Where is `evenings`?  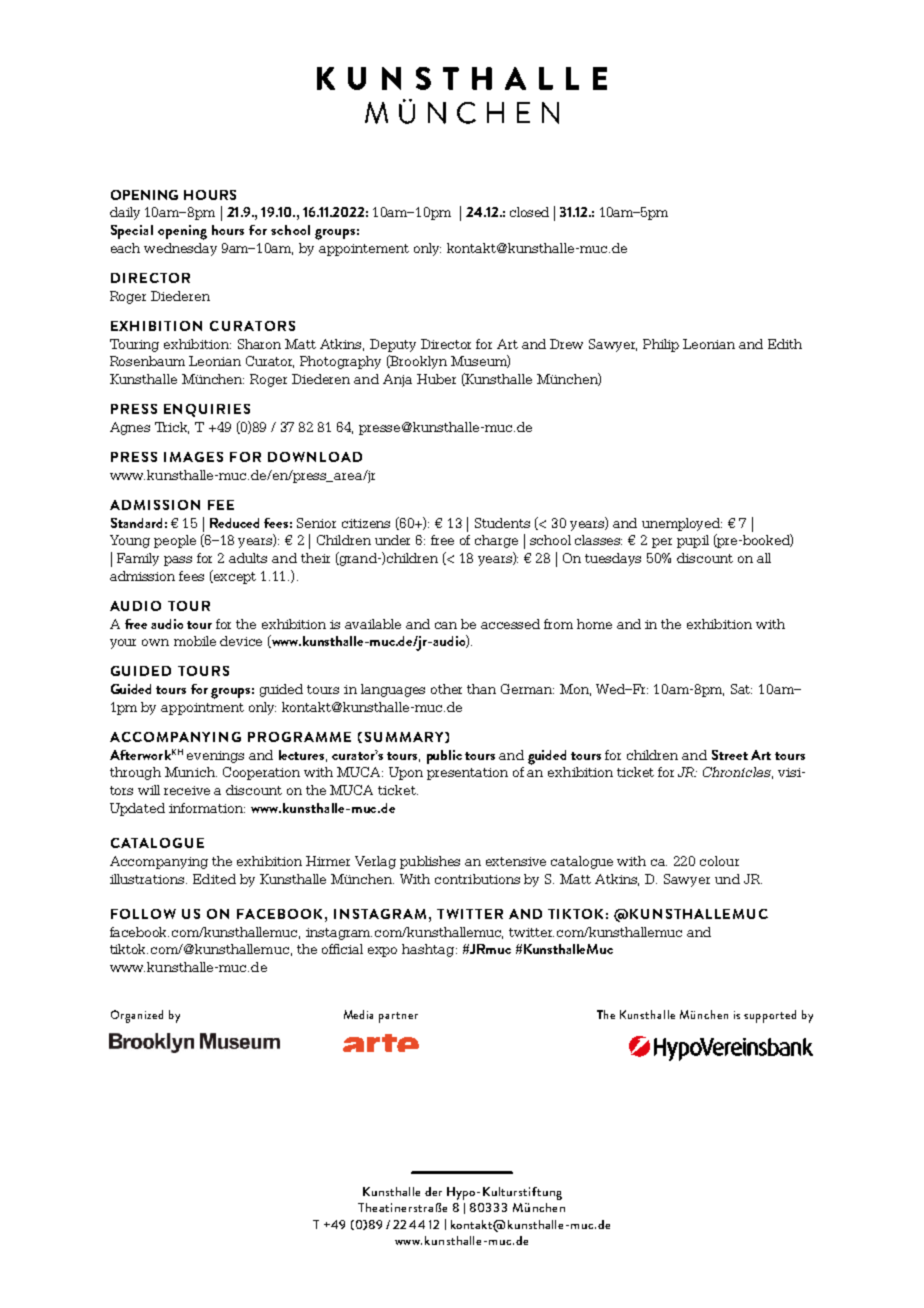
evenings is located at coordinates (215, 757).
